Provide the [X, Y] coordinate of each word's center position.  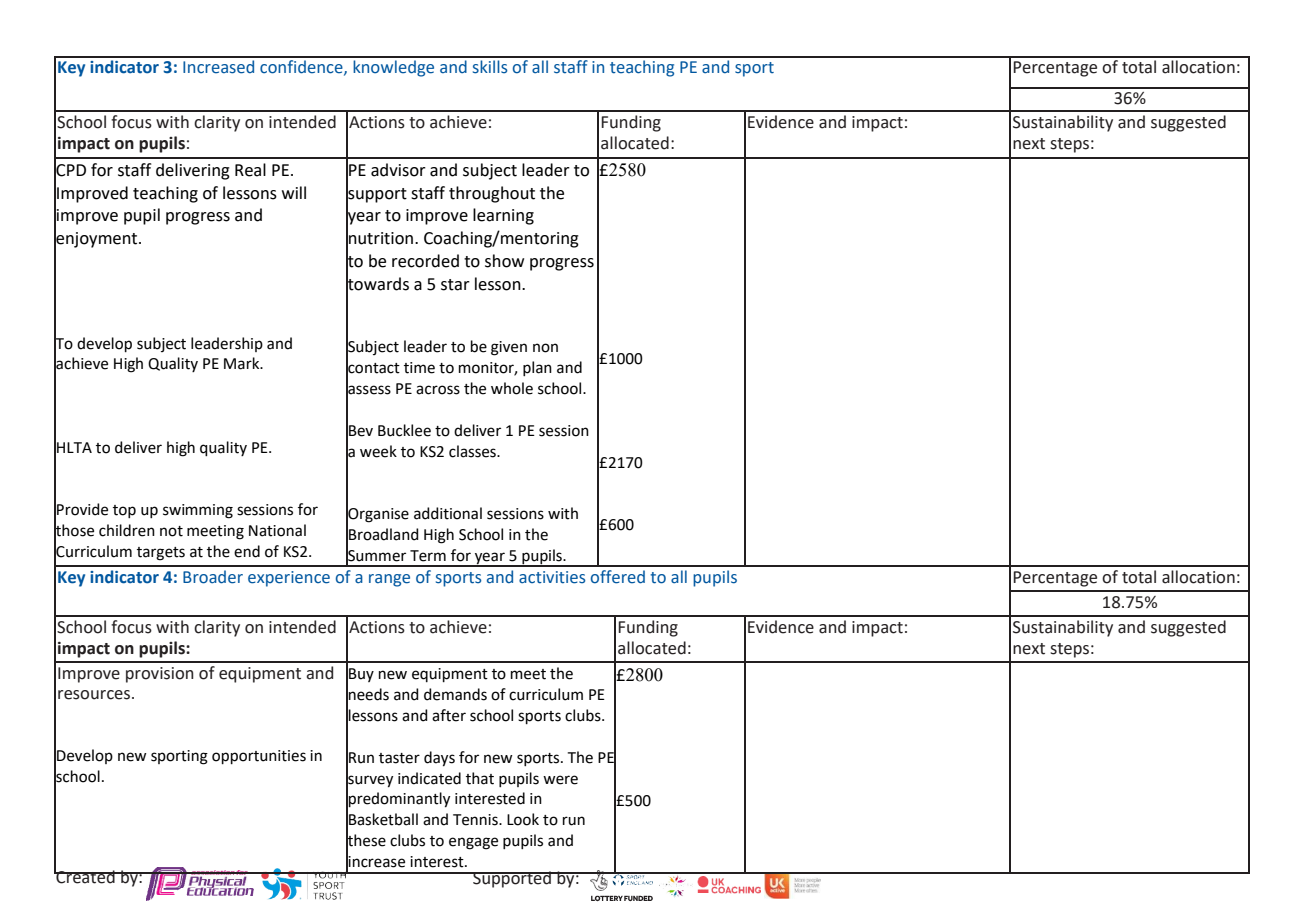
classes [473, 451]
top [124, 511]
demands [455, 694]
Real [250, 170]
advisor [398, 170]
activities [552, 577]
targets [161, 554]
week [378, 451]
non [545, 348]
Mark [243, 363]
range [389, 580]
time [419, 368]
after [449, 715]
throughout [492, 194]
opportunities [259, 757]
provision [160, 675]
